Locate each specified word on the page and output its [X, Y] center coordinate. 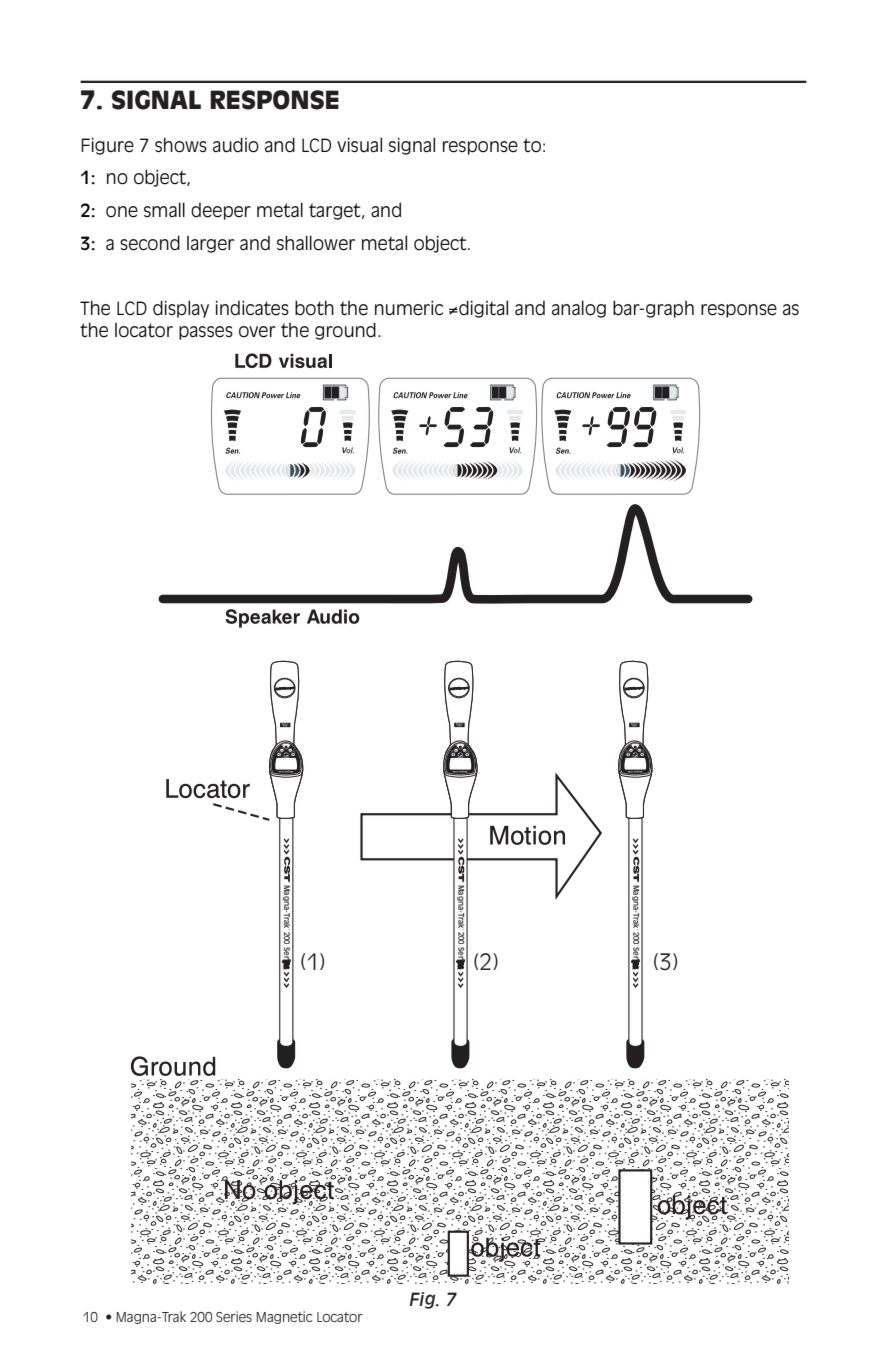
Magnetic [284, 1317]
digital [482, 309]
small [164, 209]
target [336, 211]
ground [345, 331]
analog [579, 309]
